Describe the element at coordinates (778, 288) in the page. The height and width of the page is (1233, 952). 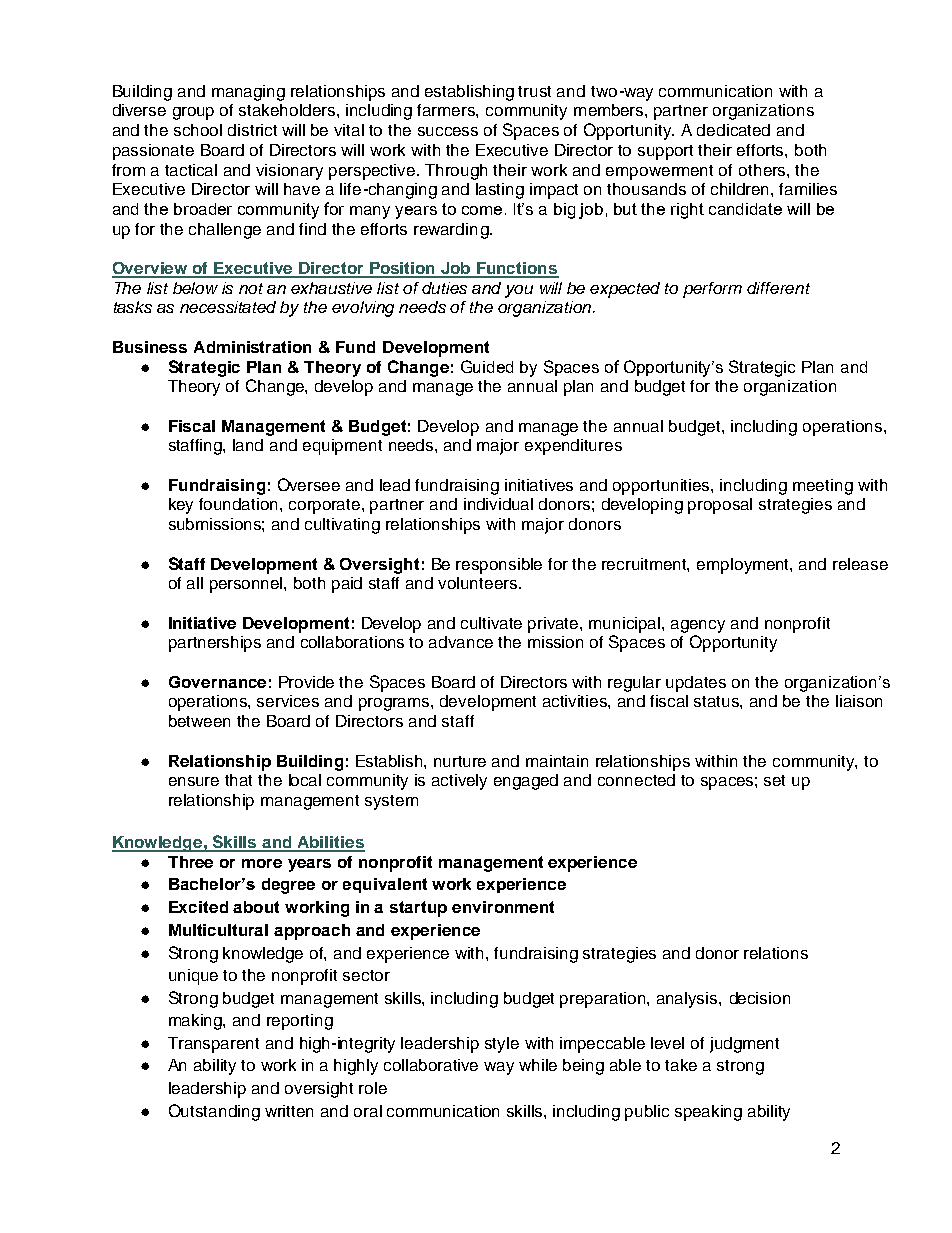
I see `different` at that location.
